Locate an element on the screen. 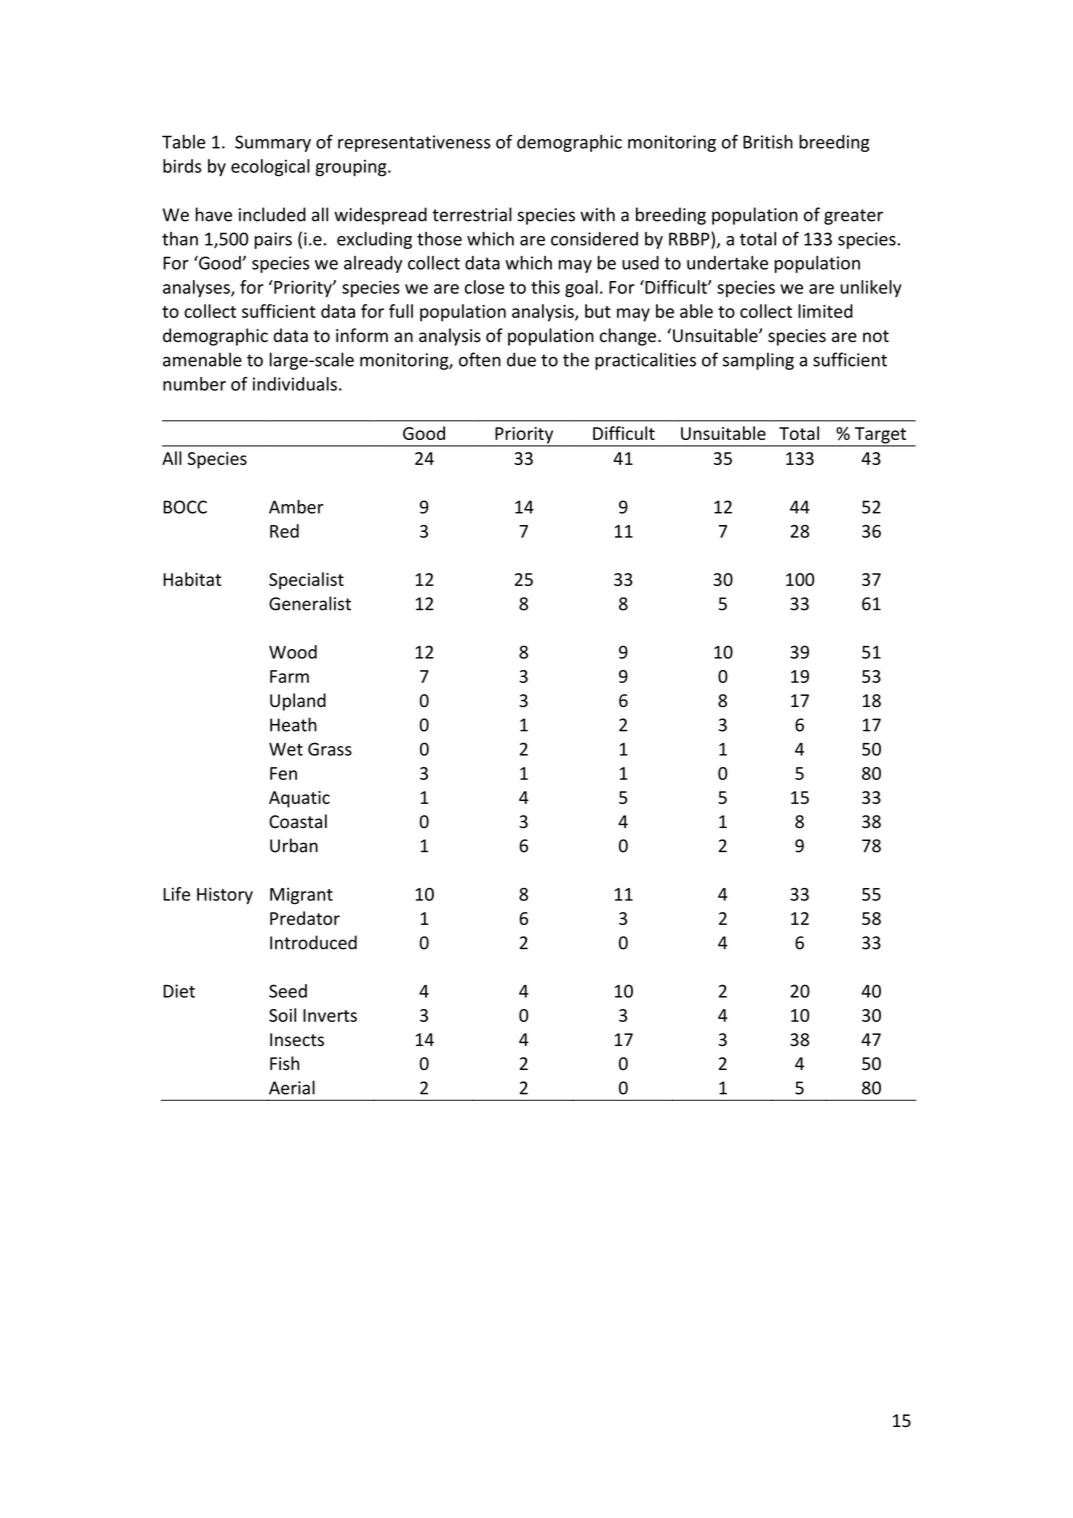  Specialist is located at coordinates (306, 581).
